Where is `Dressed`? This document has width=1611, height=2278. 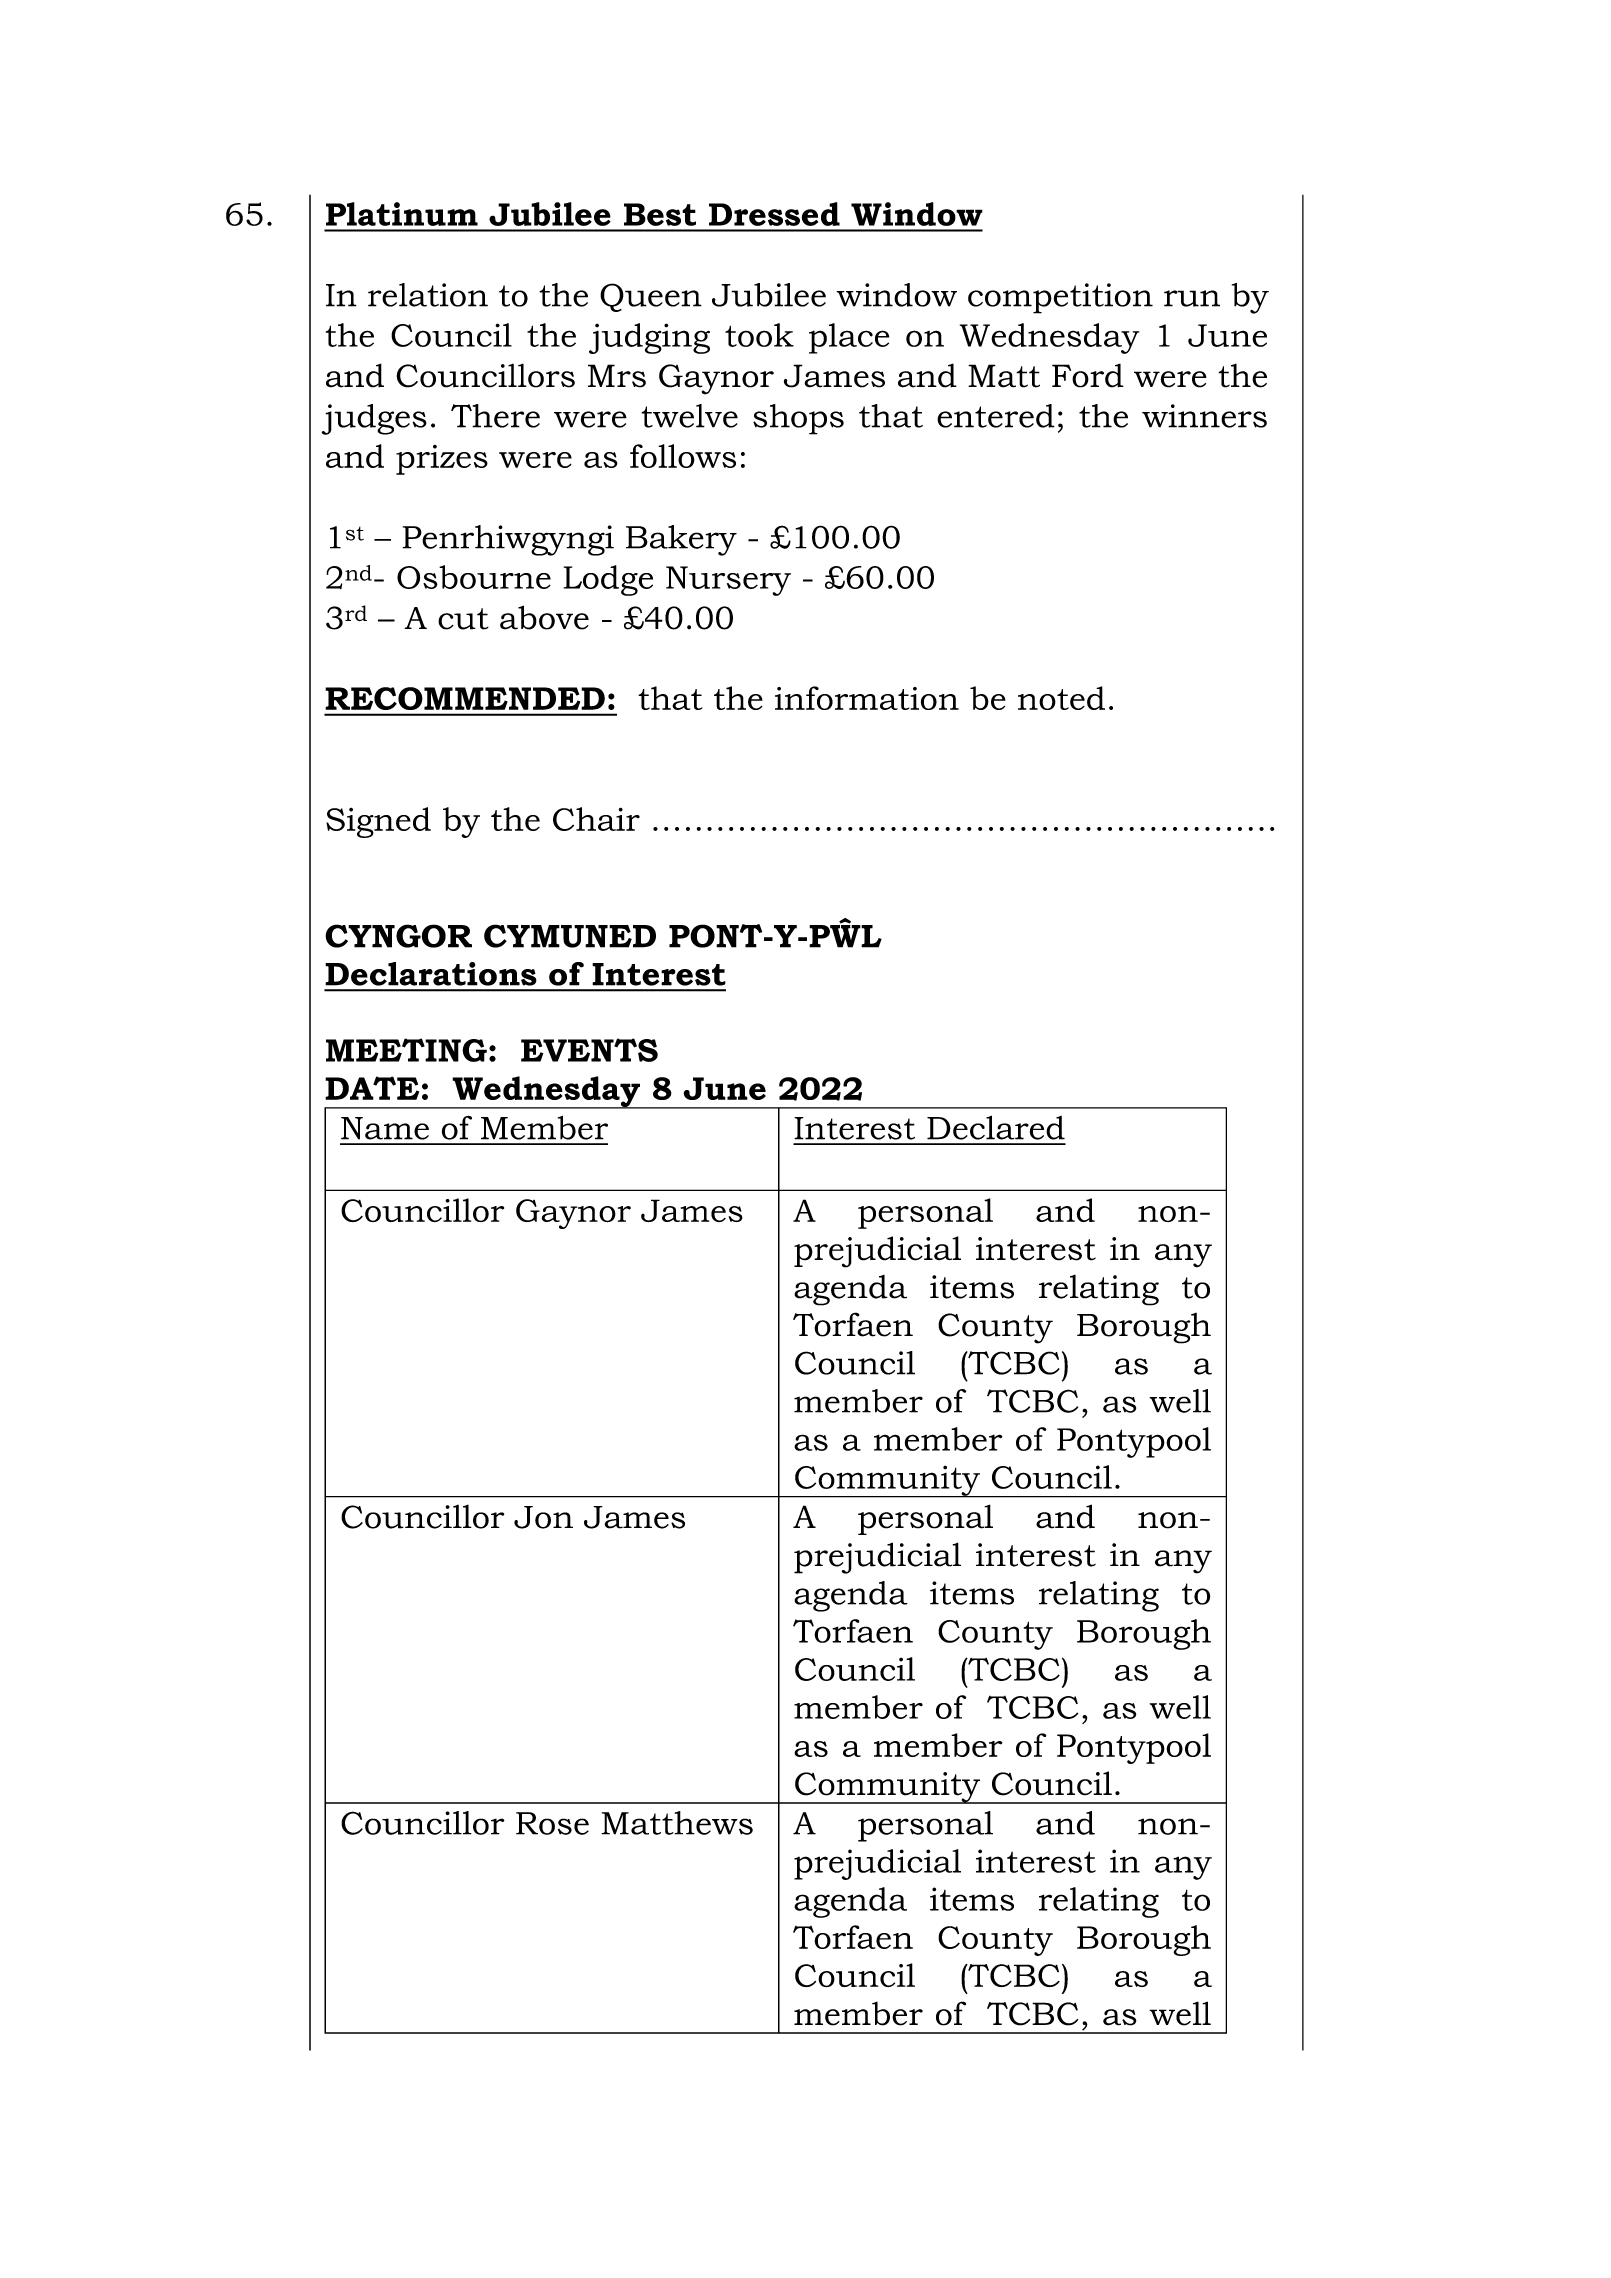 Dressed is located at coordinates (774, 214).
